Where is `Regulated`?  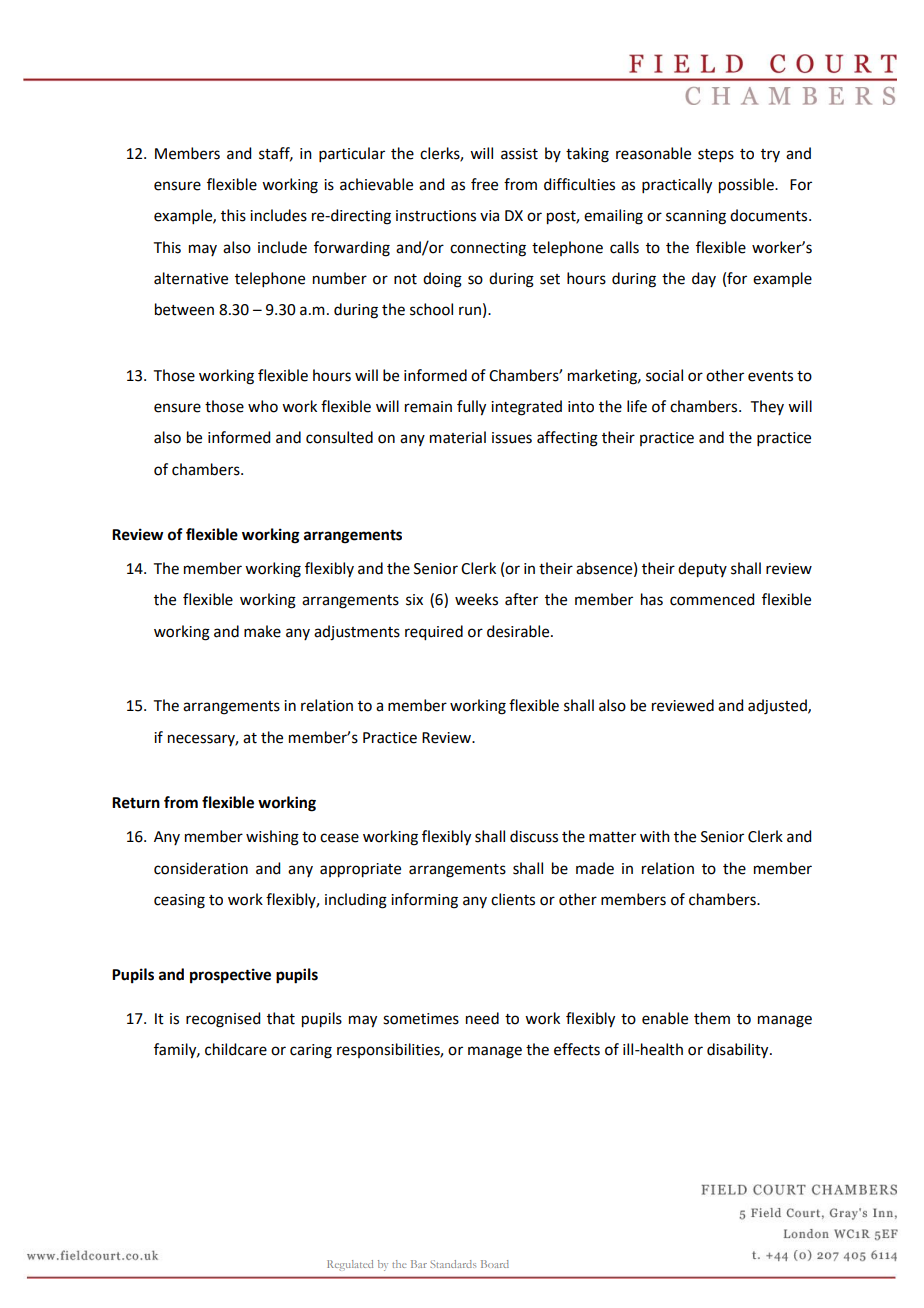 Regulated is located at coordinates (350, 1265).
